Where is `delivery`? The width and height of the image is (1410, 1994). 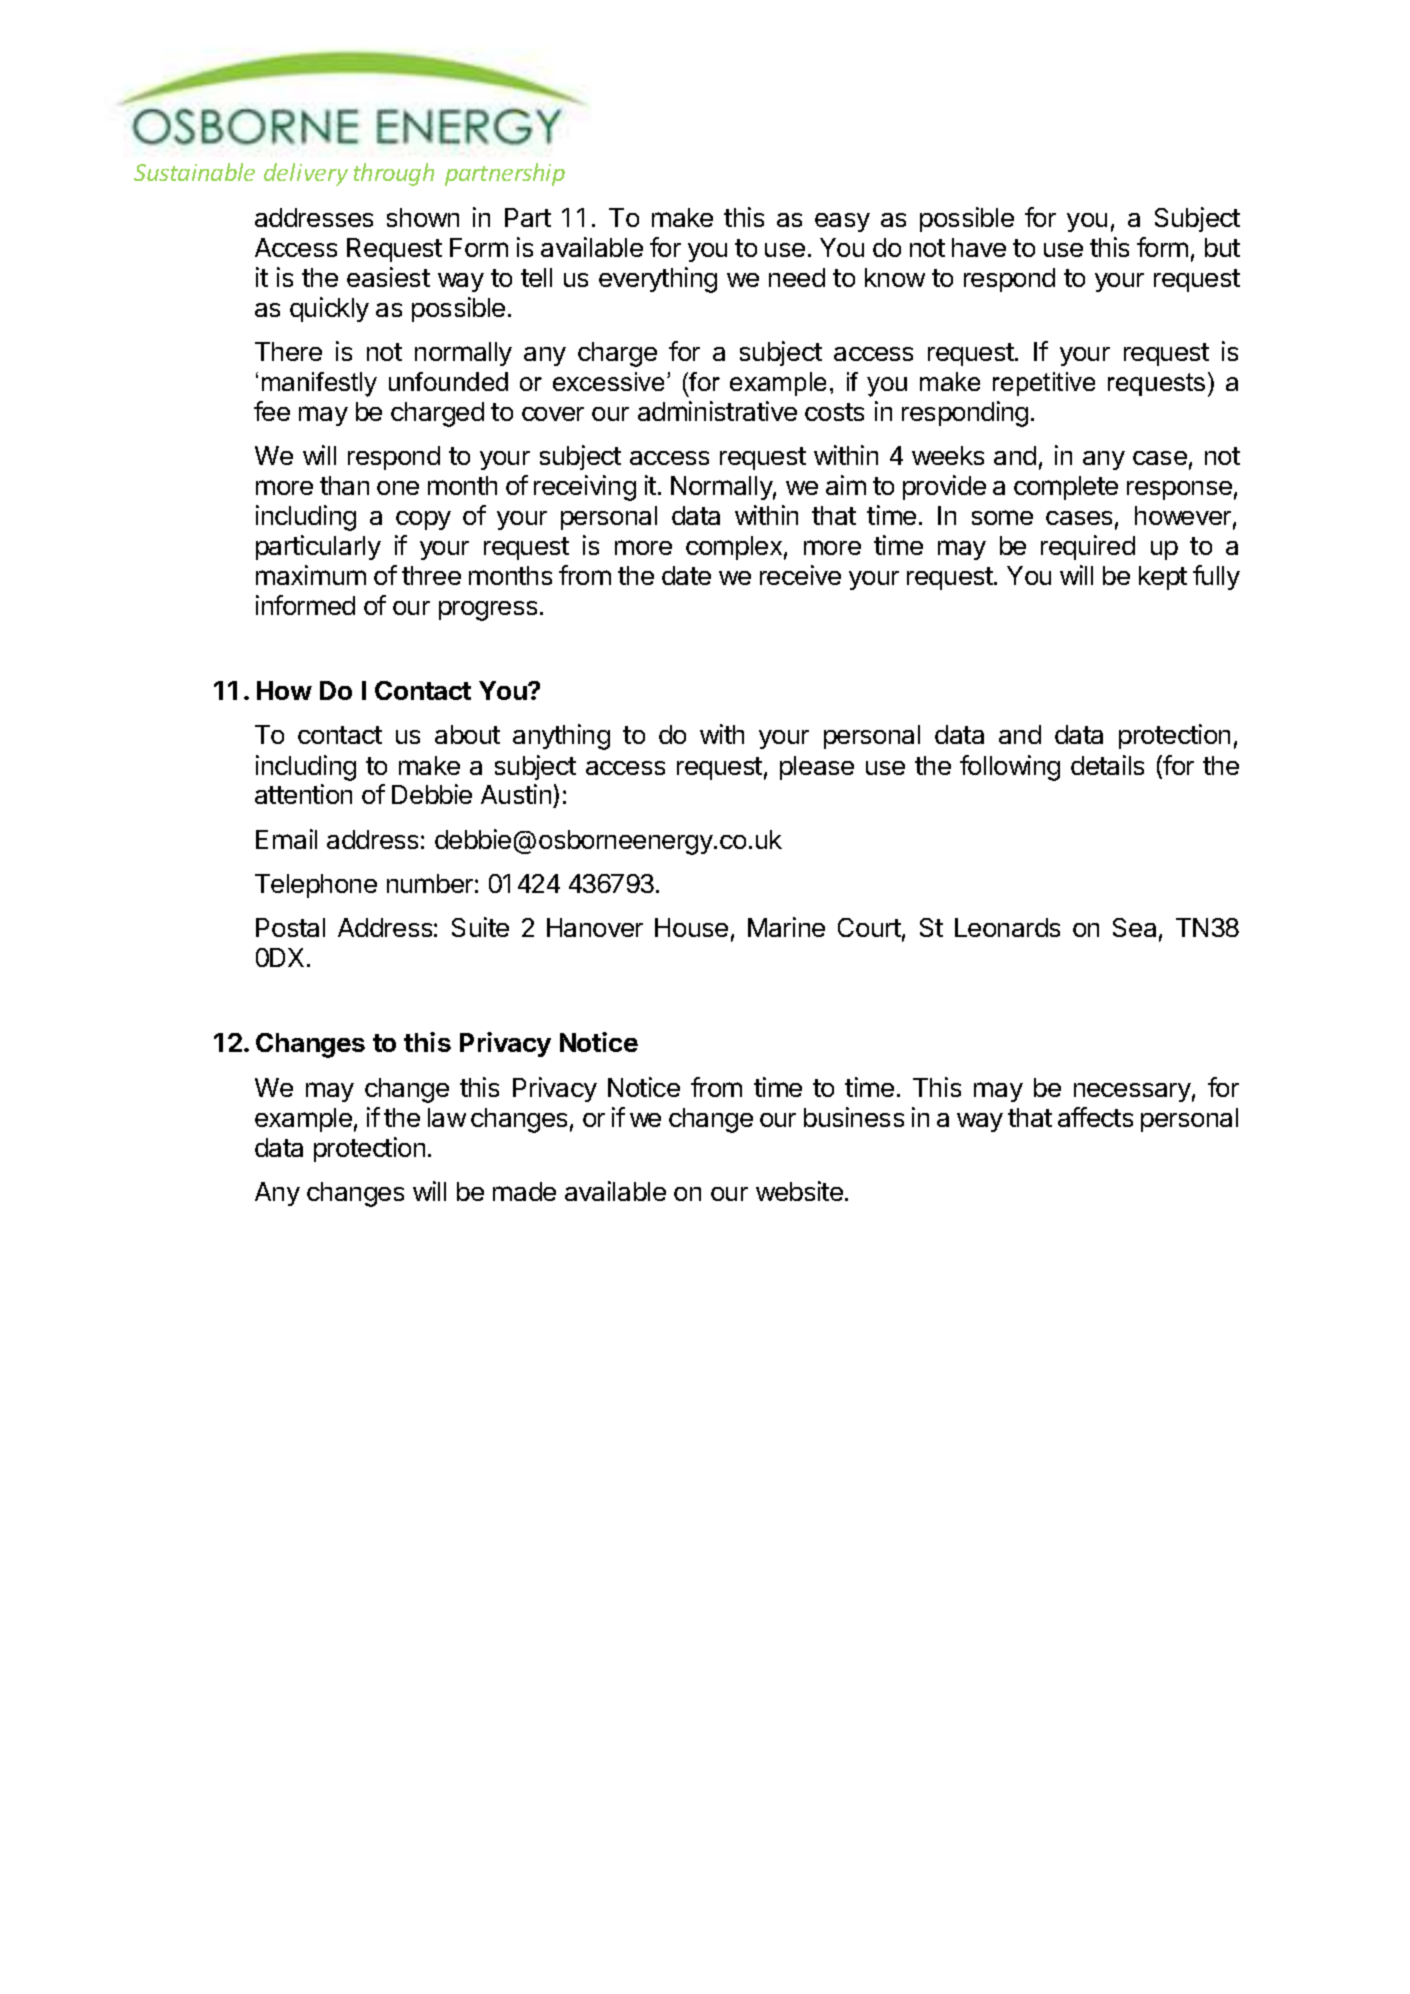
delivery is located at coordinates (306, 174).
